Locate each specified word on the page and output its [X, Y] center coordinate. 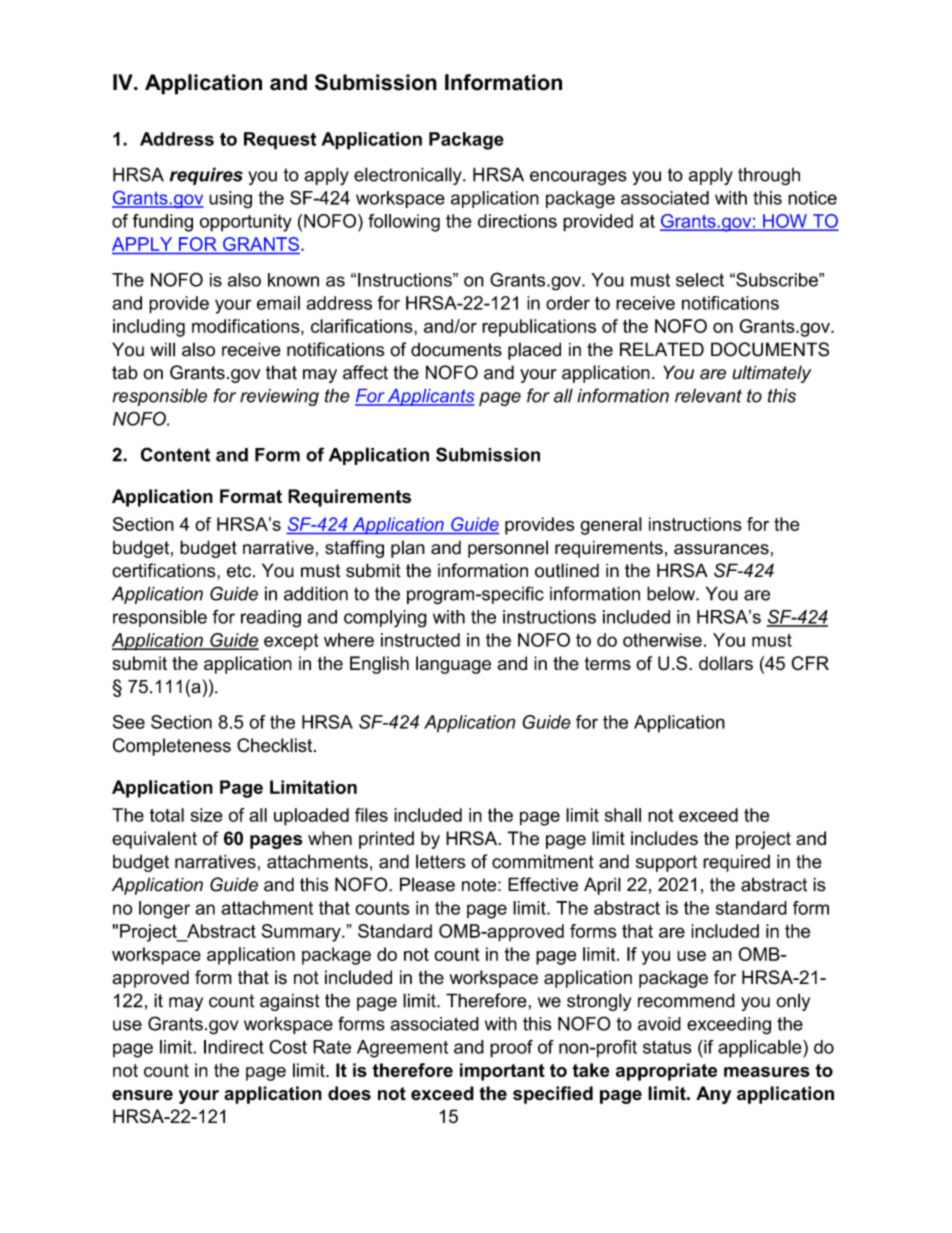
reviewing [279, 397]
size [207, 815]
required [736, 863]
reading [271, 619]
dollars [726, 663]
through [769, 176]
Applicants [430, 397]
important [502, 1072]
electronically [409, 176]
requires [206, 176]
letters [441, 861]
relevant [708, 395]
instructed [420, 640]
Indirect [234, 1047]
